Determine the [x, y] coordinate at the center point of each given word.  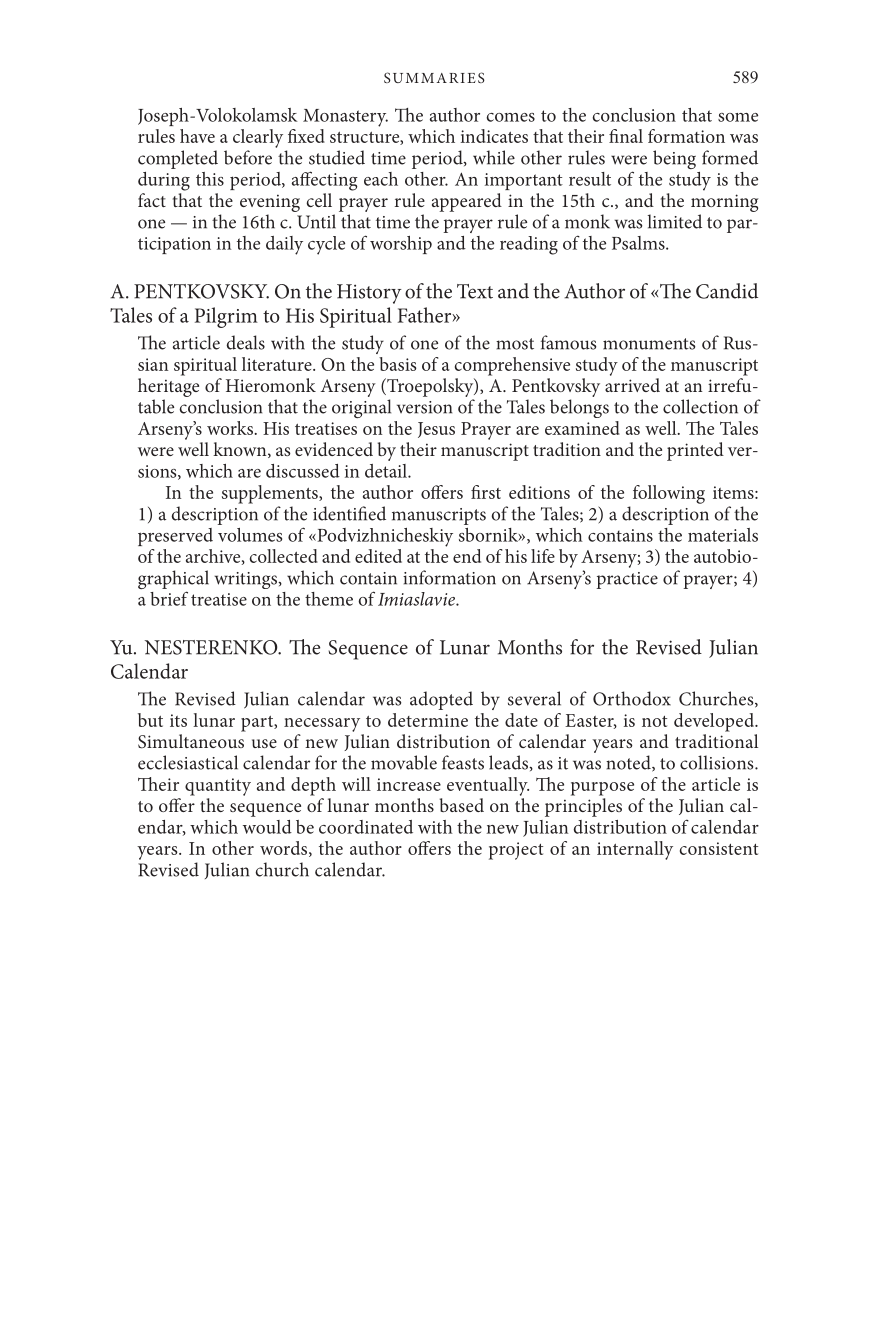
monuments [649, 344]
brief [169, 598]
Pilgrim [226, 317]
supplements [271, 494]
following [669, 494]
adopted [441, 700]
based [462, 805]
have [197, 136]
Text [475, 291]
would [267, 827]
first [486, 492]
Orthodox [632, 698]
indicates [494, 136]
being [674, 159]
